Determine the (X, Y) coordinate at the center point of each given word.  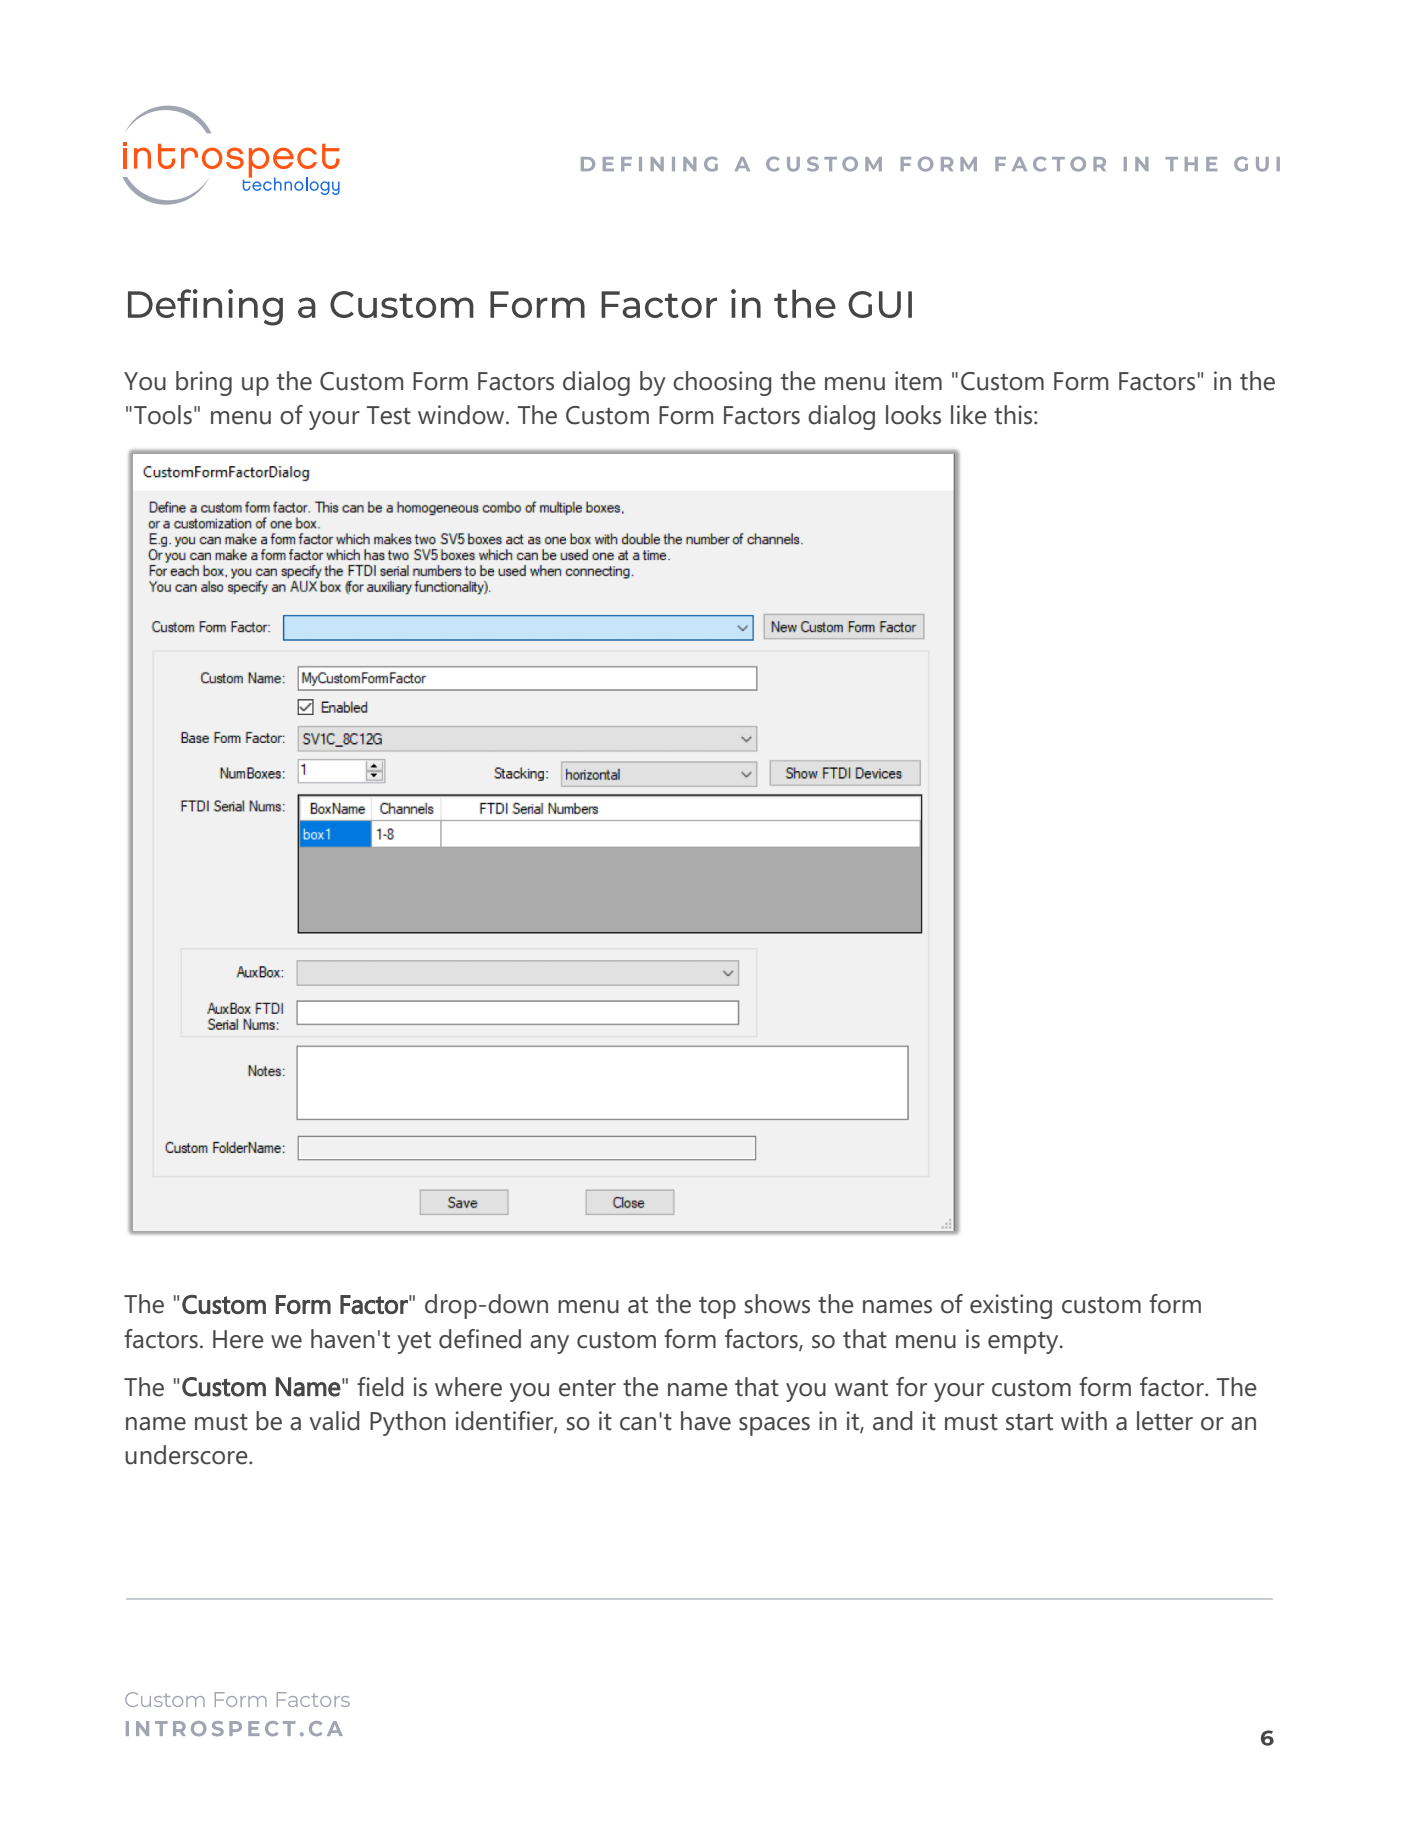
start (1029, 1422)
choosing (722, 383)
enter (587, 1388)
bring (204, 383)
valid (334, 1421)
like (969, 415)
